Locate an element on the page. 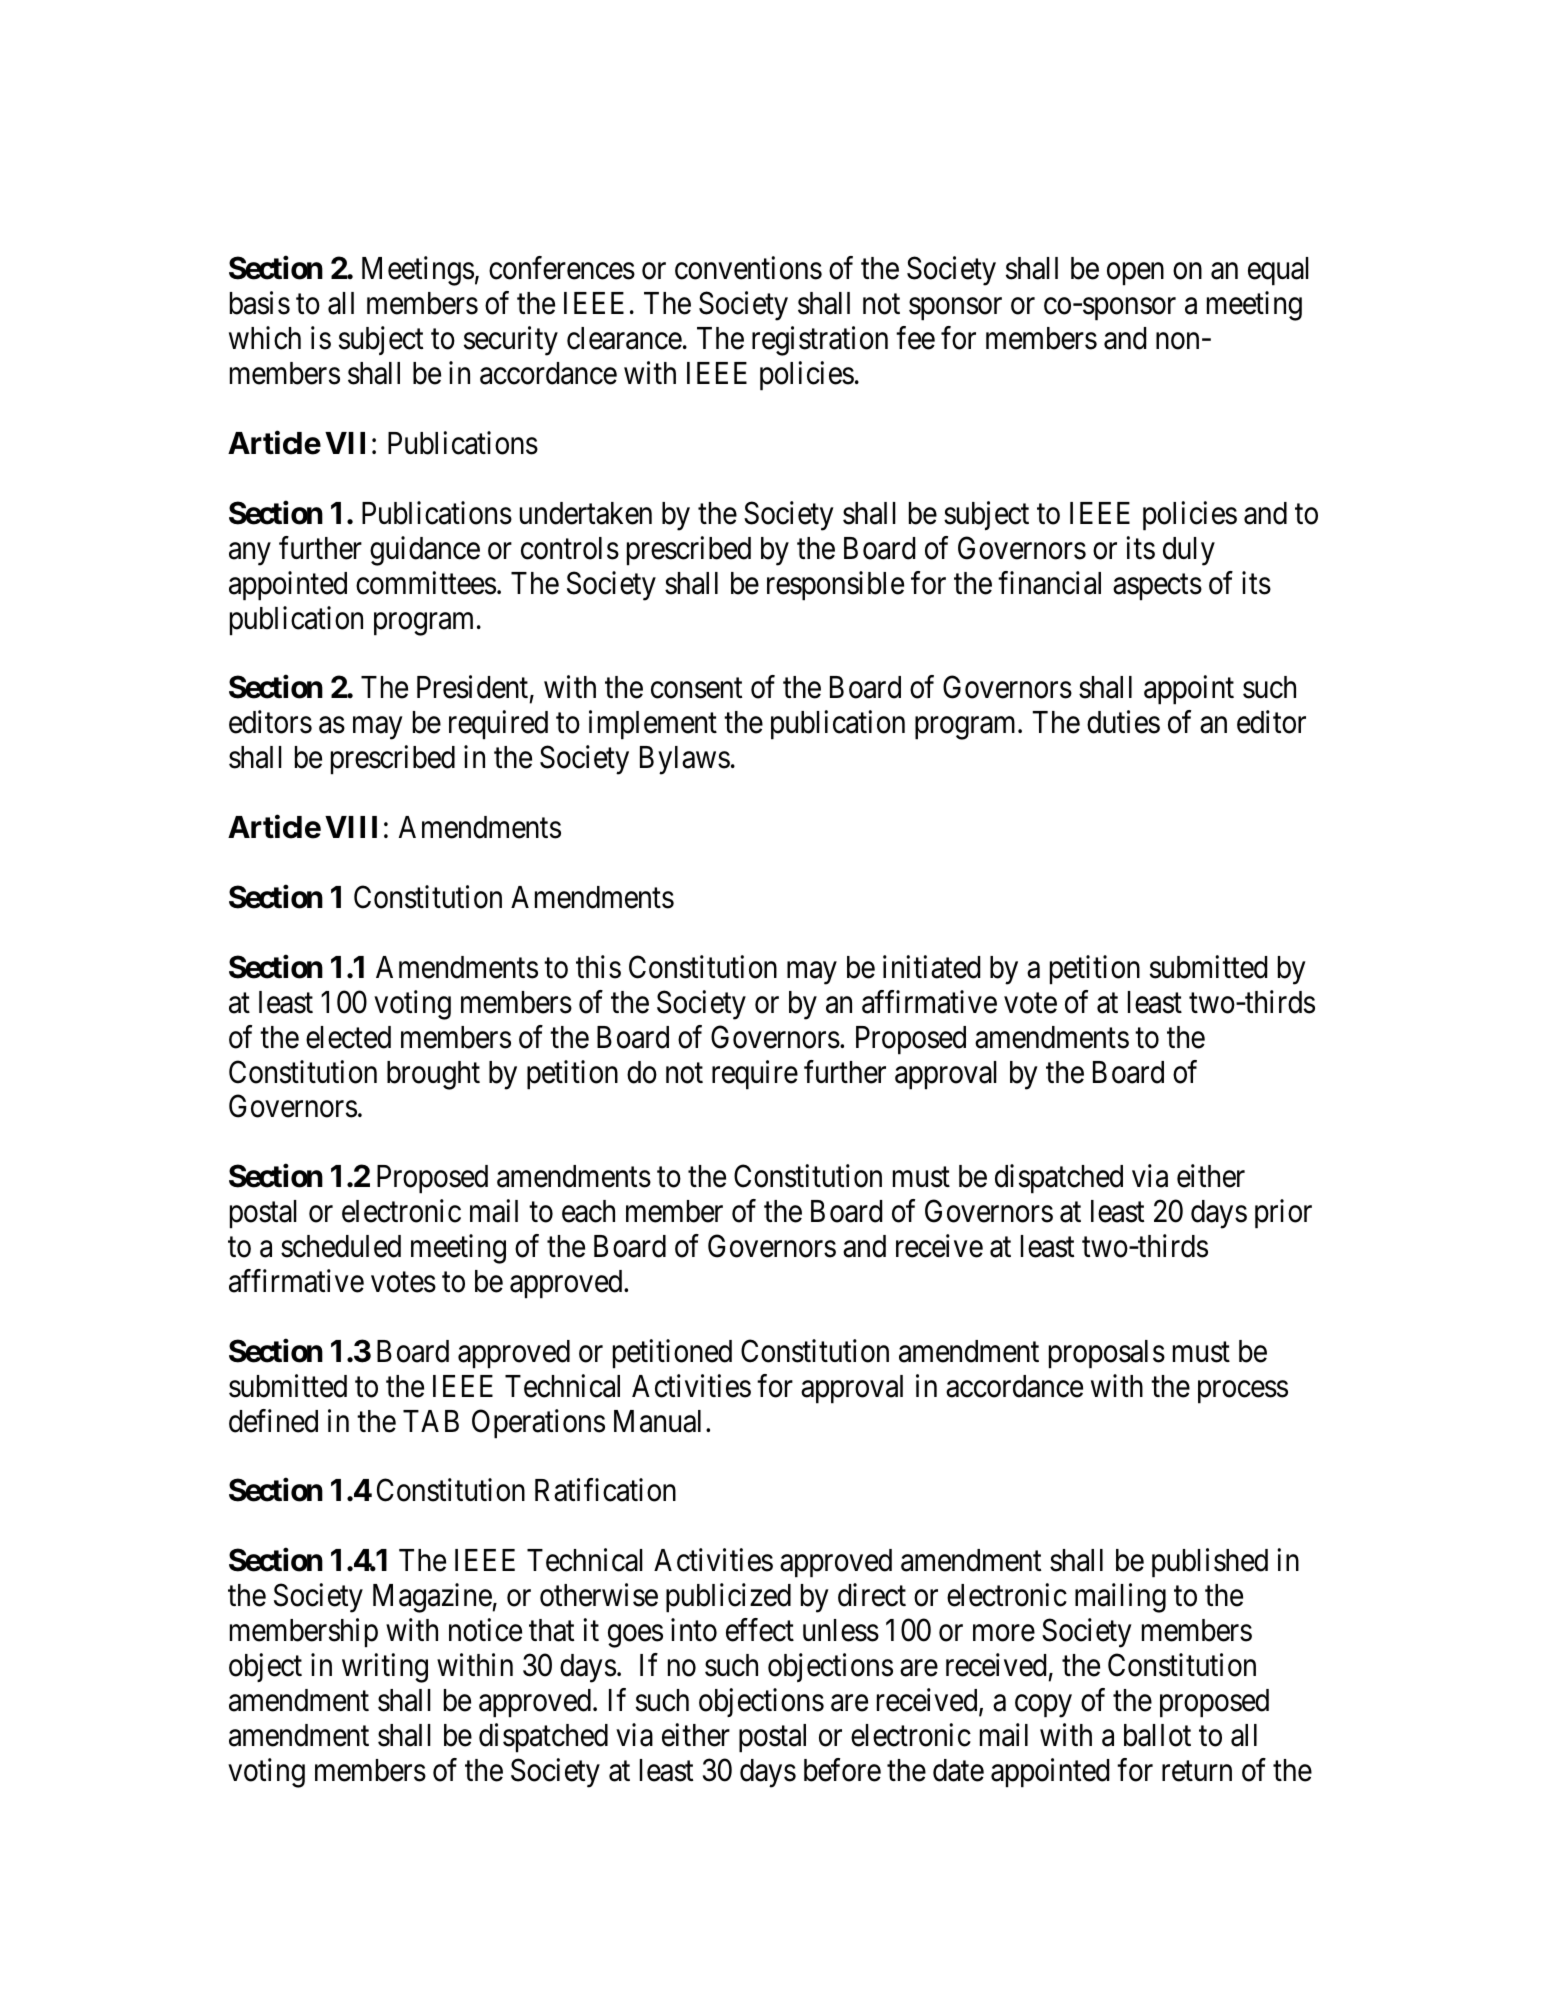 The height and width of the document is (2004, 1549). which is located at coordinates (265, 338).
